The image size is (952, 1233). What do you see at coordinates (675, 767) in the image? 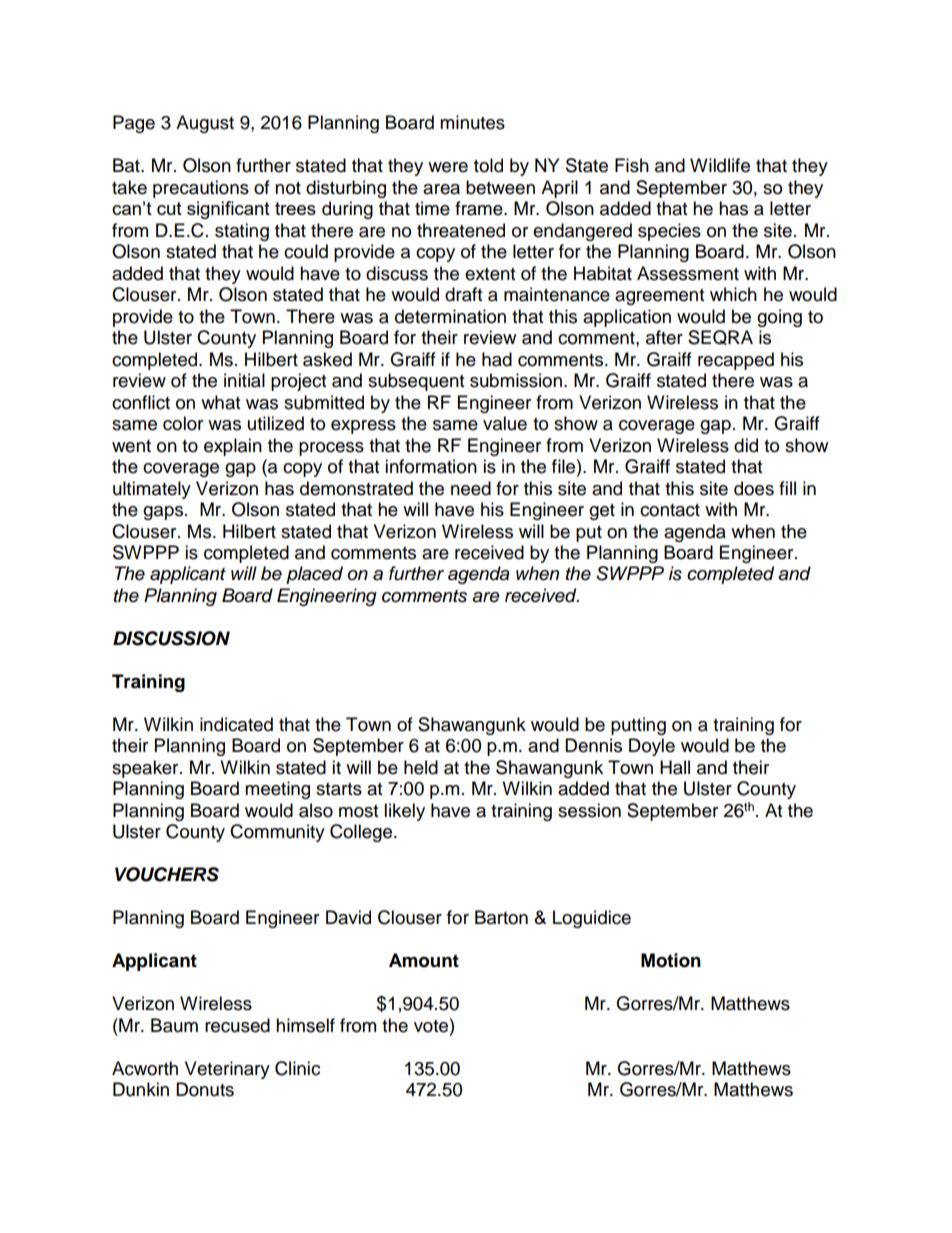
I see `Hall` at bounding box center [675, 767].
